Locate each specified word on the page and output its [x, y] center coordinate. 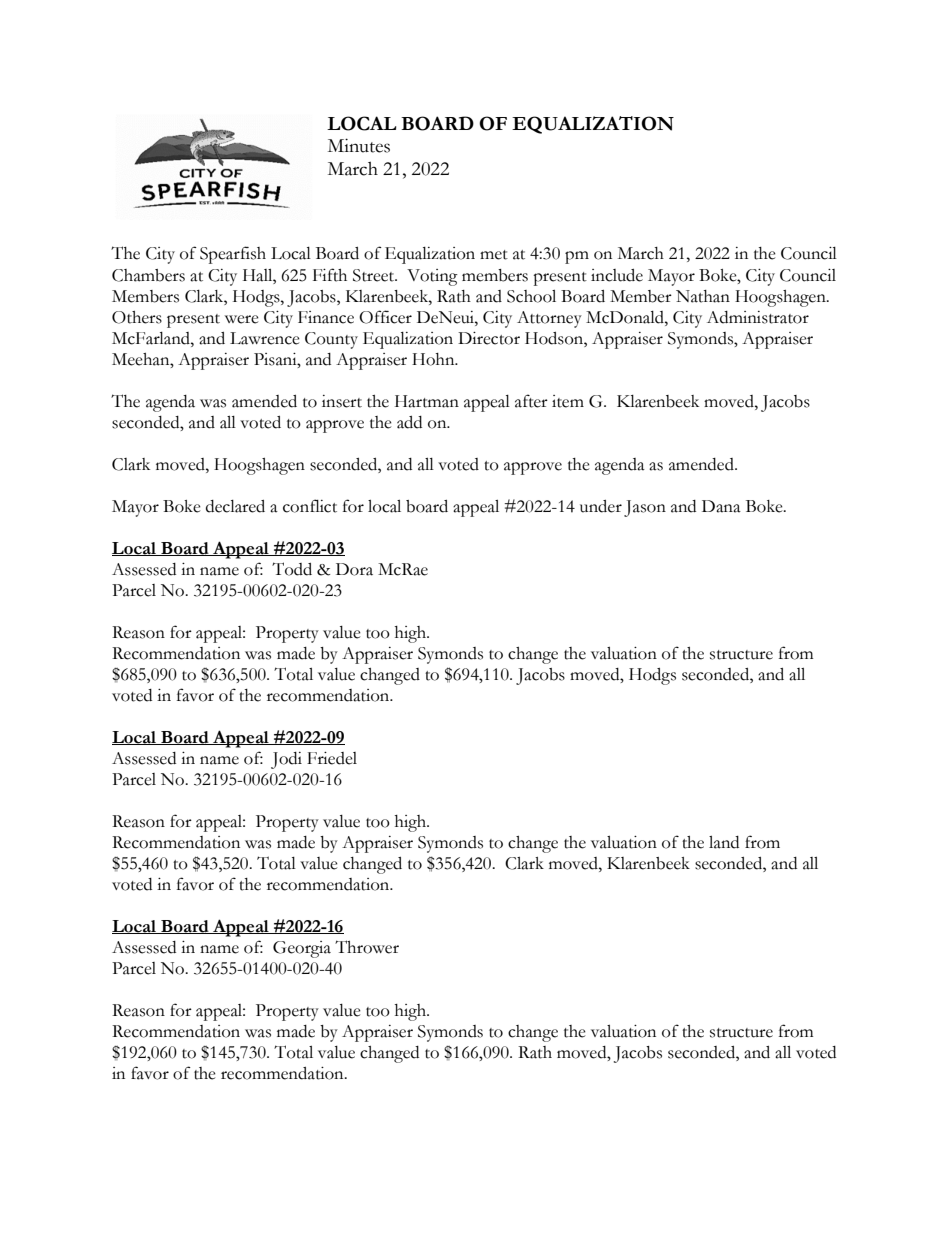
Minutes [359, 145]
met [494, 255]
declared [235, 506]
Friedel [332, 758]
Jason [645, 508]
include [617, 275]
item [568, 401]
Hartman [427, 401]
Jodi [286, 760]
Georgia [302, 949]
